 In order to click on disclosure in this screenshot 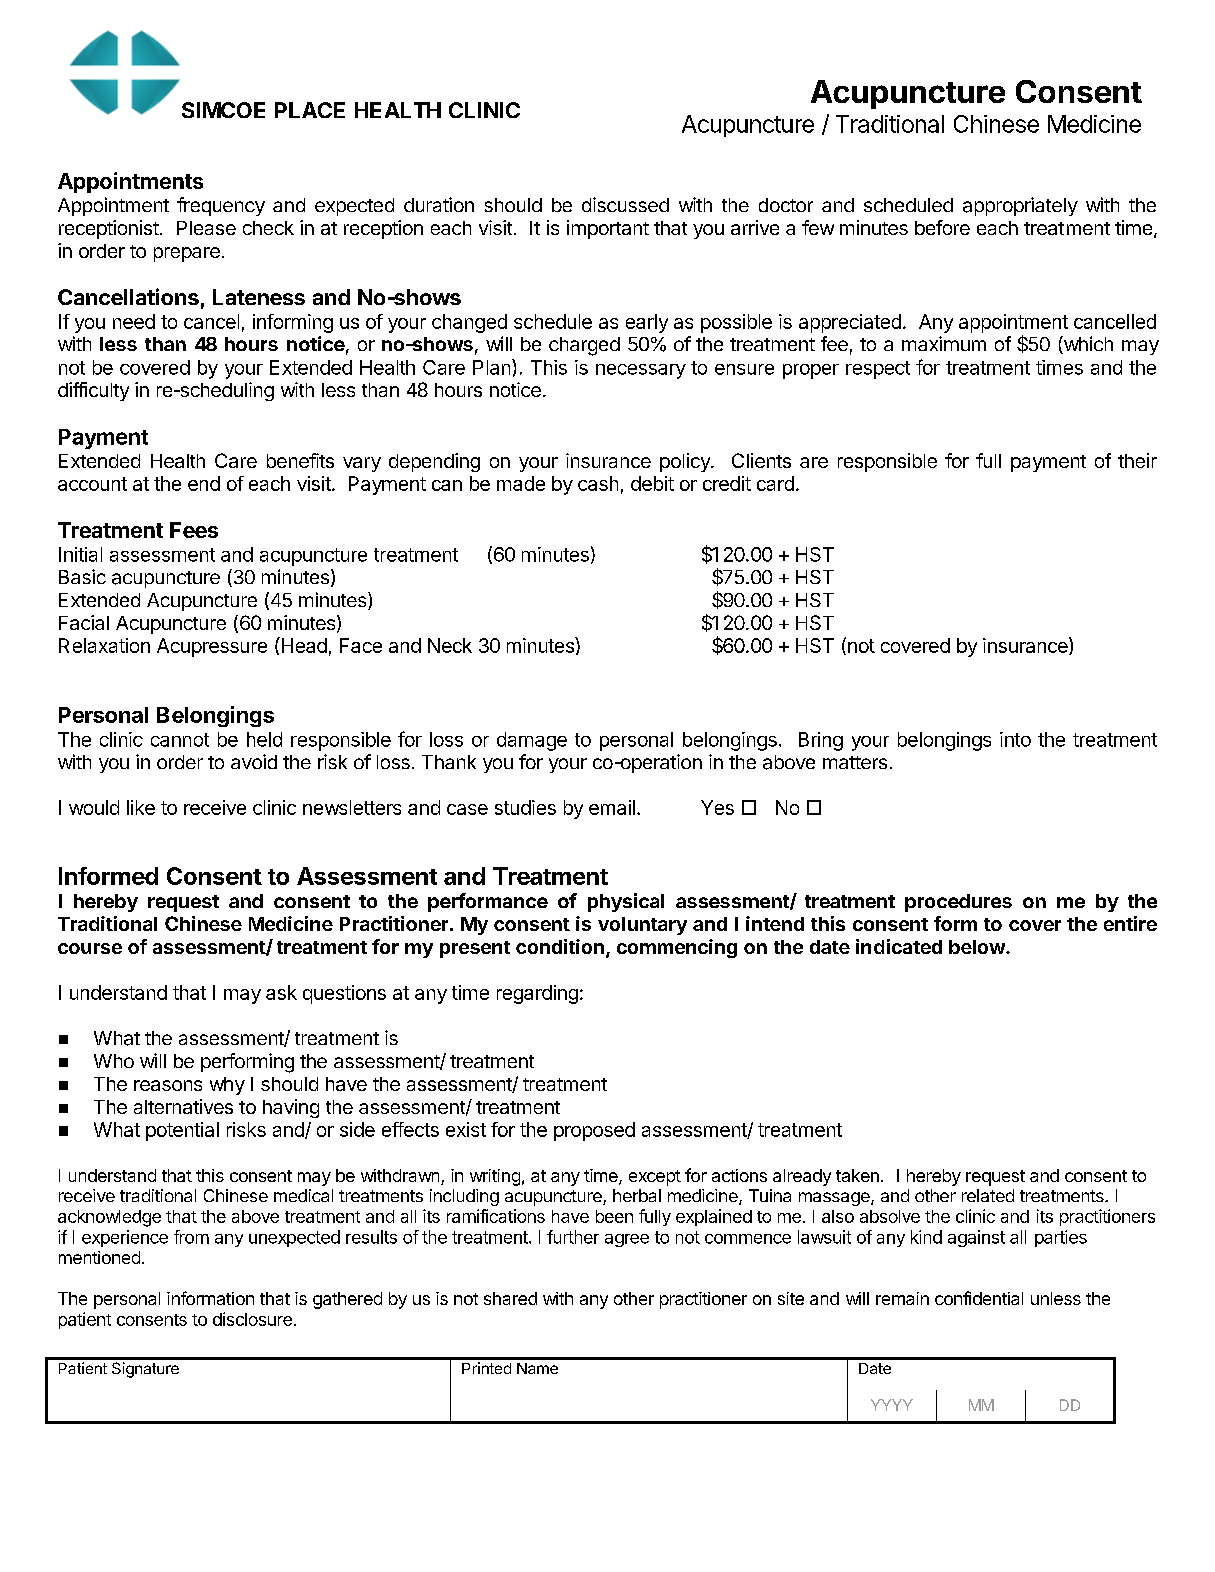, I will do `click(252, 1319)`.
